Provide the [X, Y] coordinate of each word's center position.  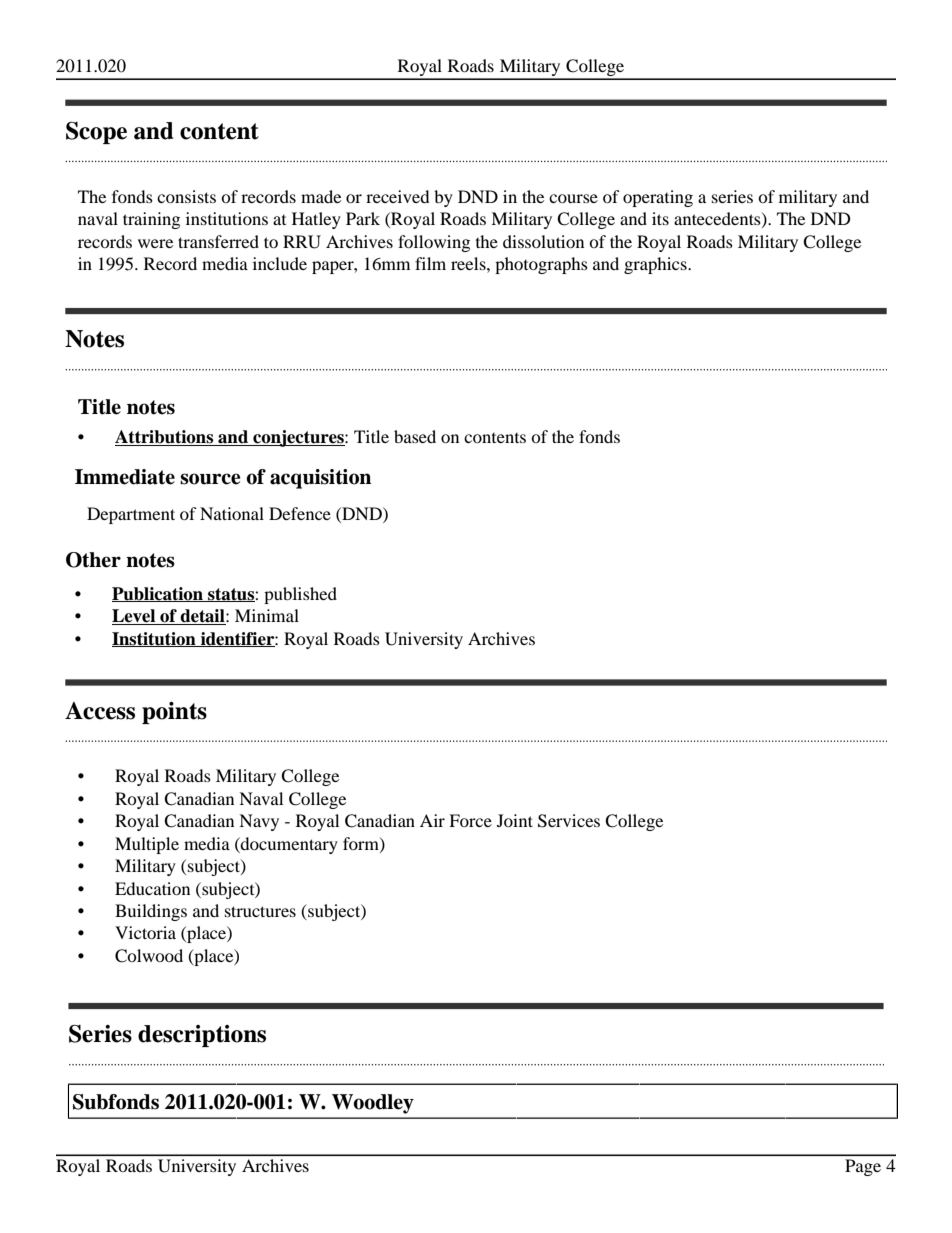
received [398, 196]
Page [863, 1167]
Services [569, 821]
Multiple [147, 845]
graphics [656, 265]
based [415, 436]
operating [658, 198]
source [210, 479]
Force [470, 820]
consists [186, 196]
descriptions [202, 1036]
